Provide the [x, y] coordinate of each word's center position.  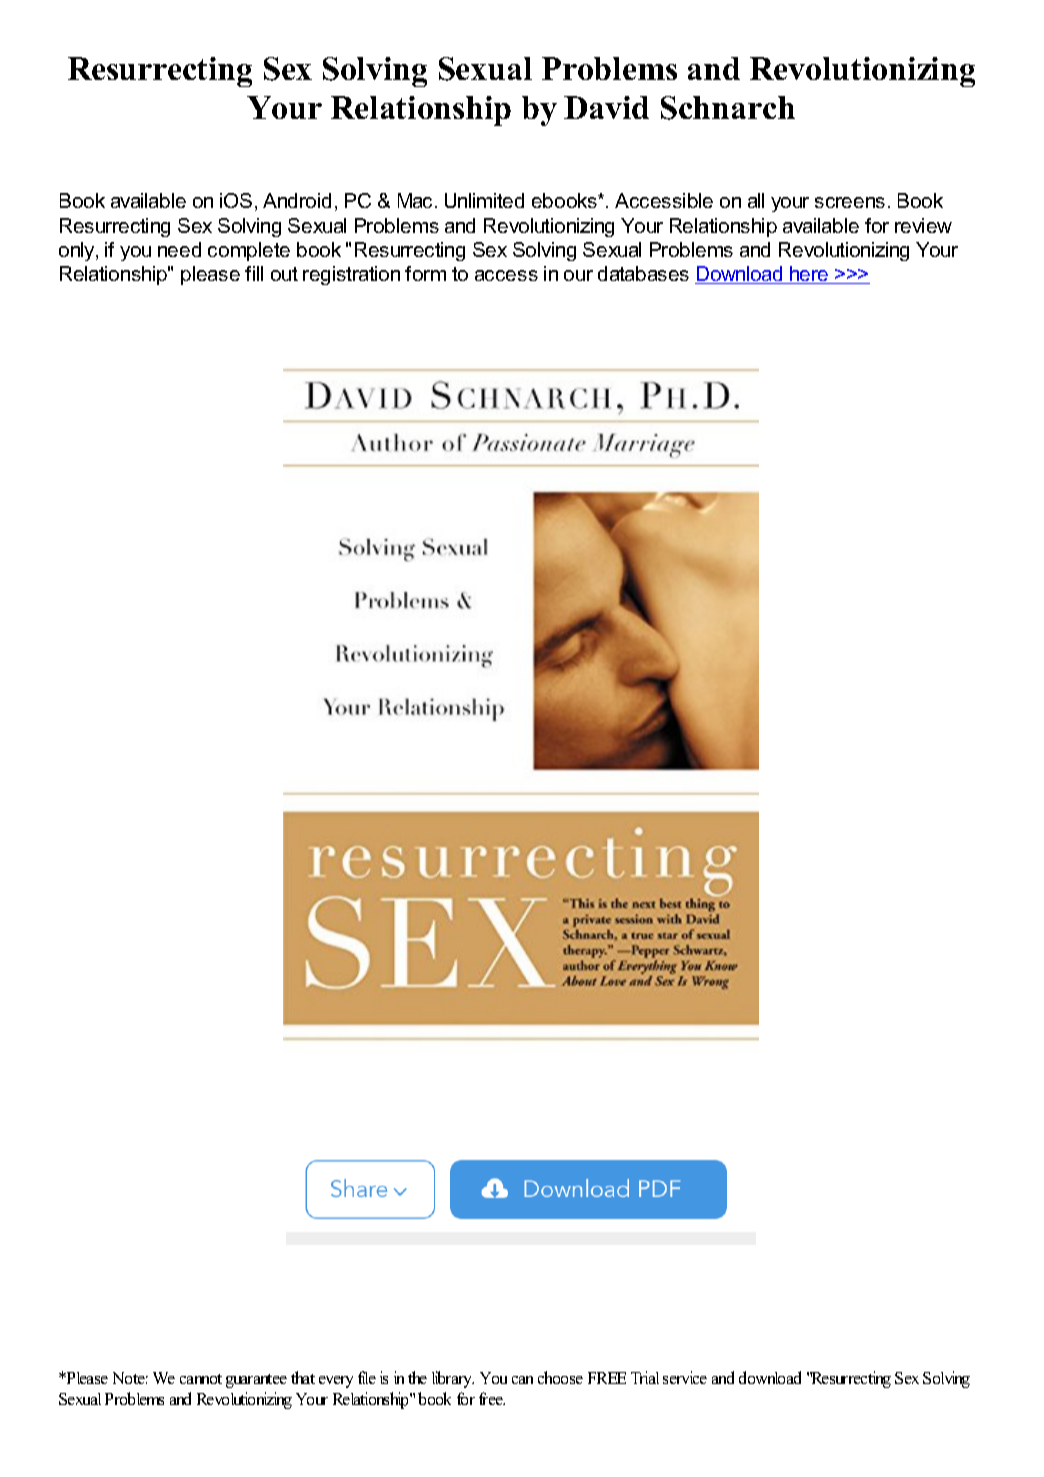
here [809, 275]
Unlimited [484, 200]
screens [850, 202]
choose [560, 1377]
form [425, 273]
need [179, 249]
